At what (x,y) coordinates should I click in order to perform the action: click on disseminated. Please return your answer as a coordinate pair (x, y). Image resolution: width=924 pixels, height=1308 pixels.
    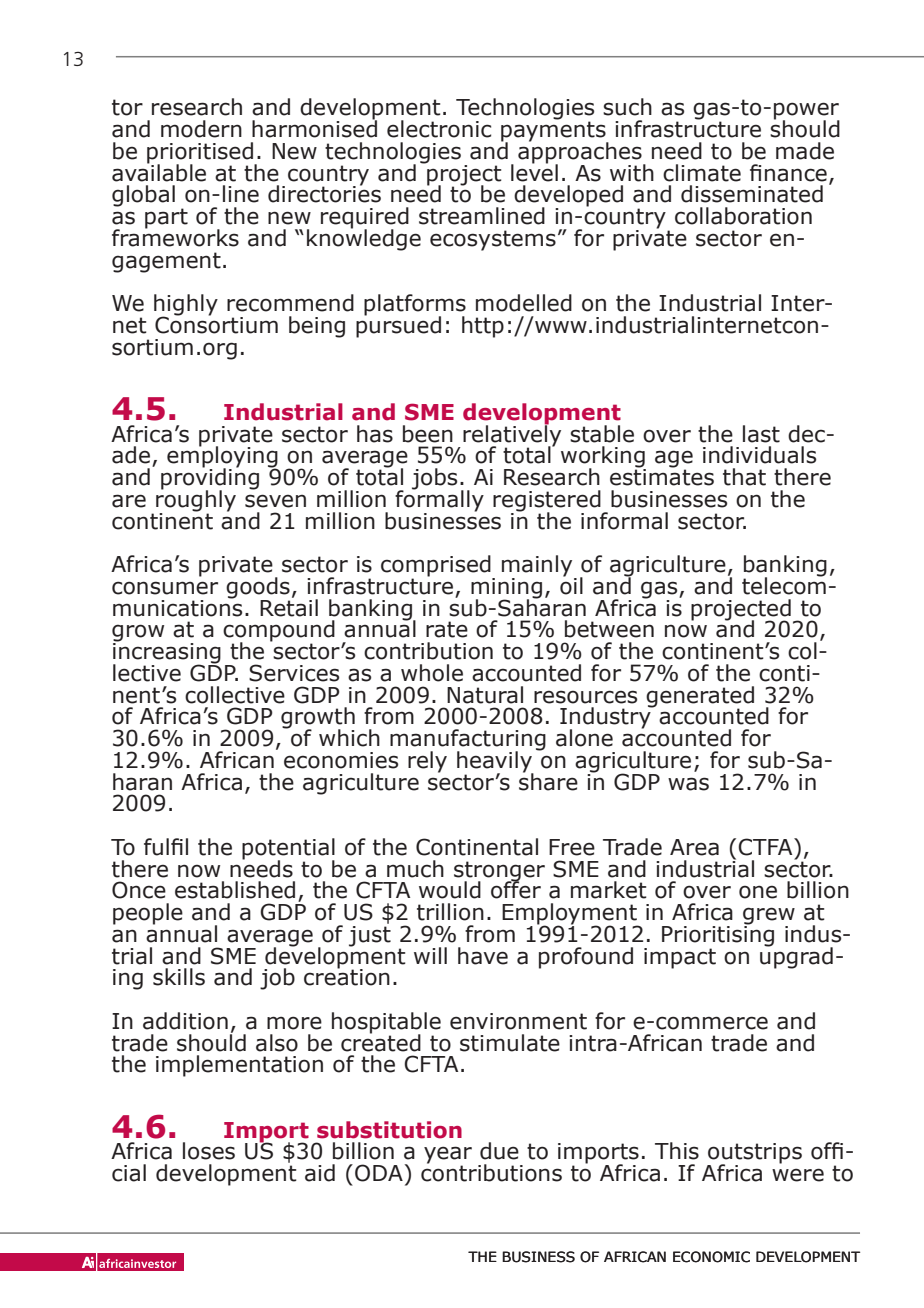
    Looking at the image, I should click on (752, 194).
